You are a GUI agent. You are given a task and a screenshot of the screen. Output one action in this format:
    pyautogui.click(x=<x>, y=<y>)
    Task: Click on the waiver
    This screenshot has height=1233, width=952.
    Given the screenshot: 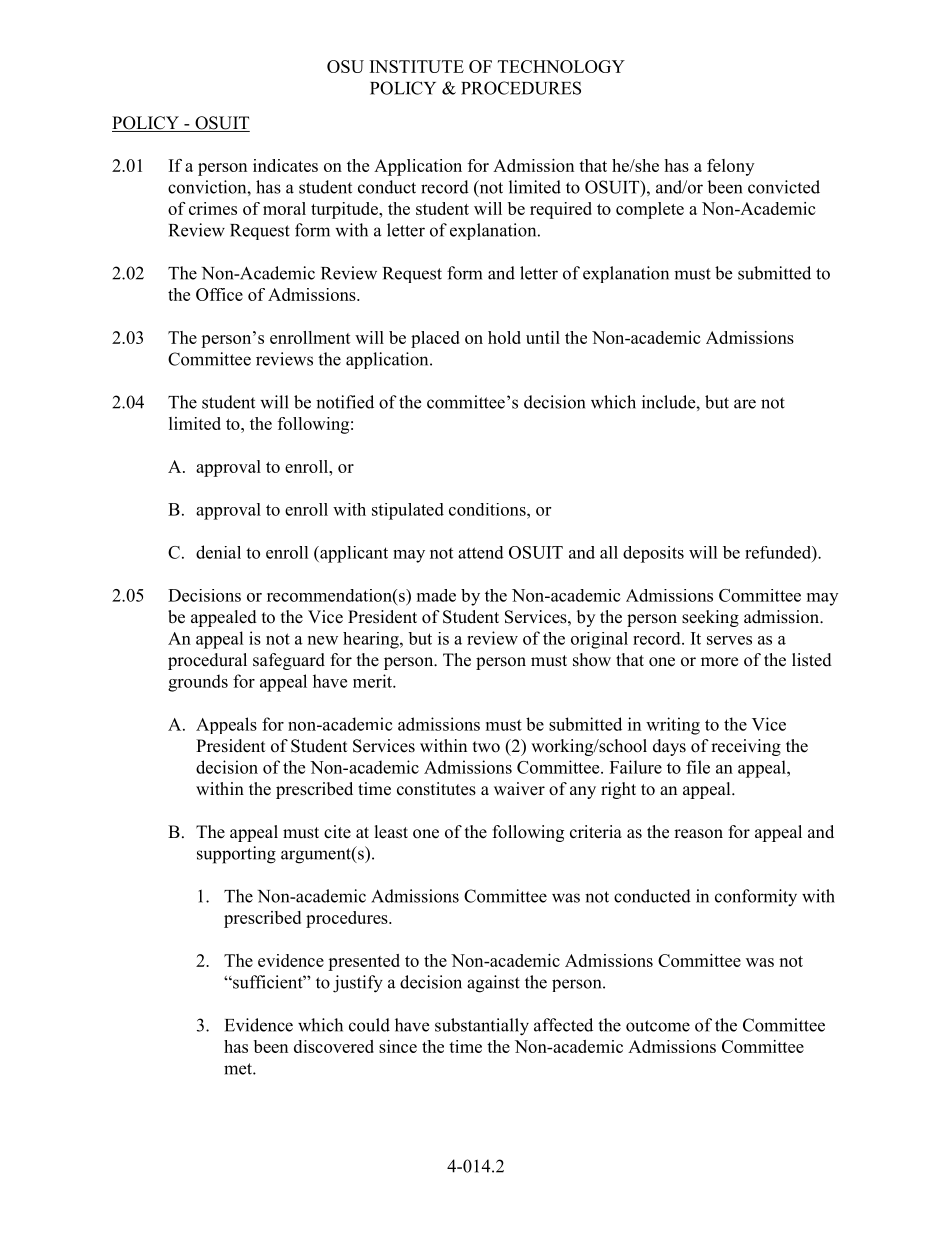 What is the action you would take?
    pyautogui.click(x=519, y=789)
